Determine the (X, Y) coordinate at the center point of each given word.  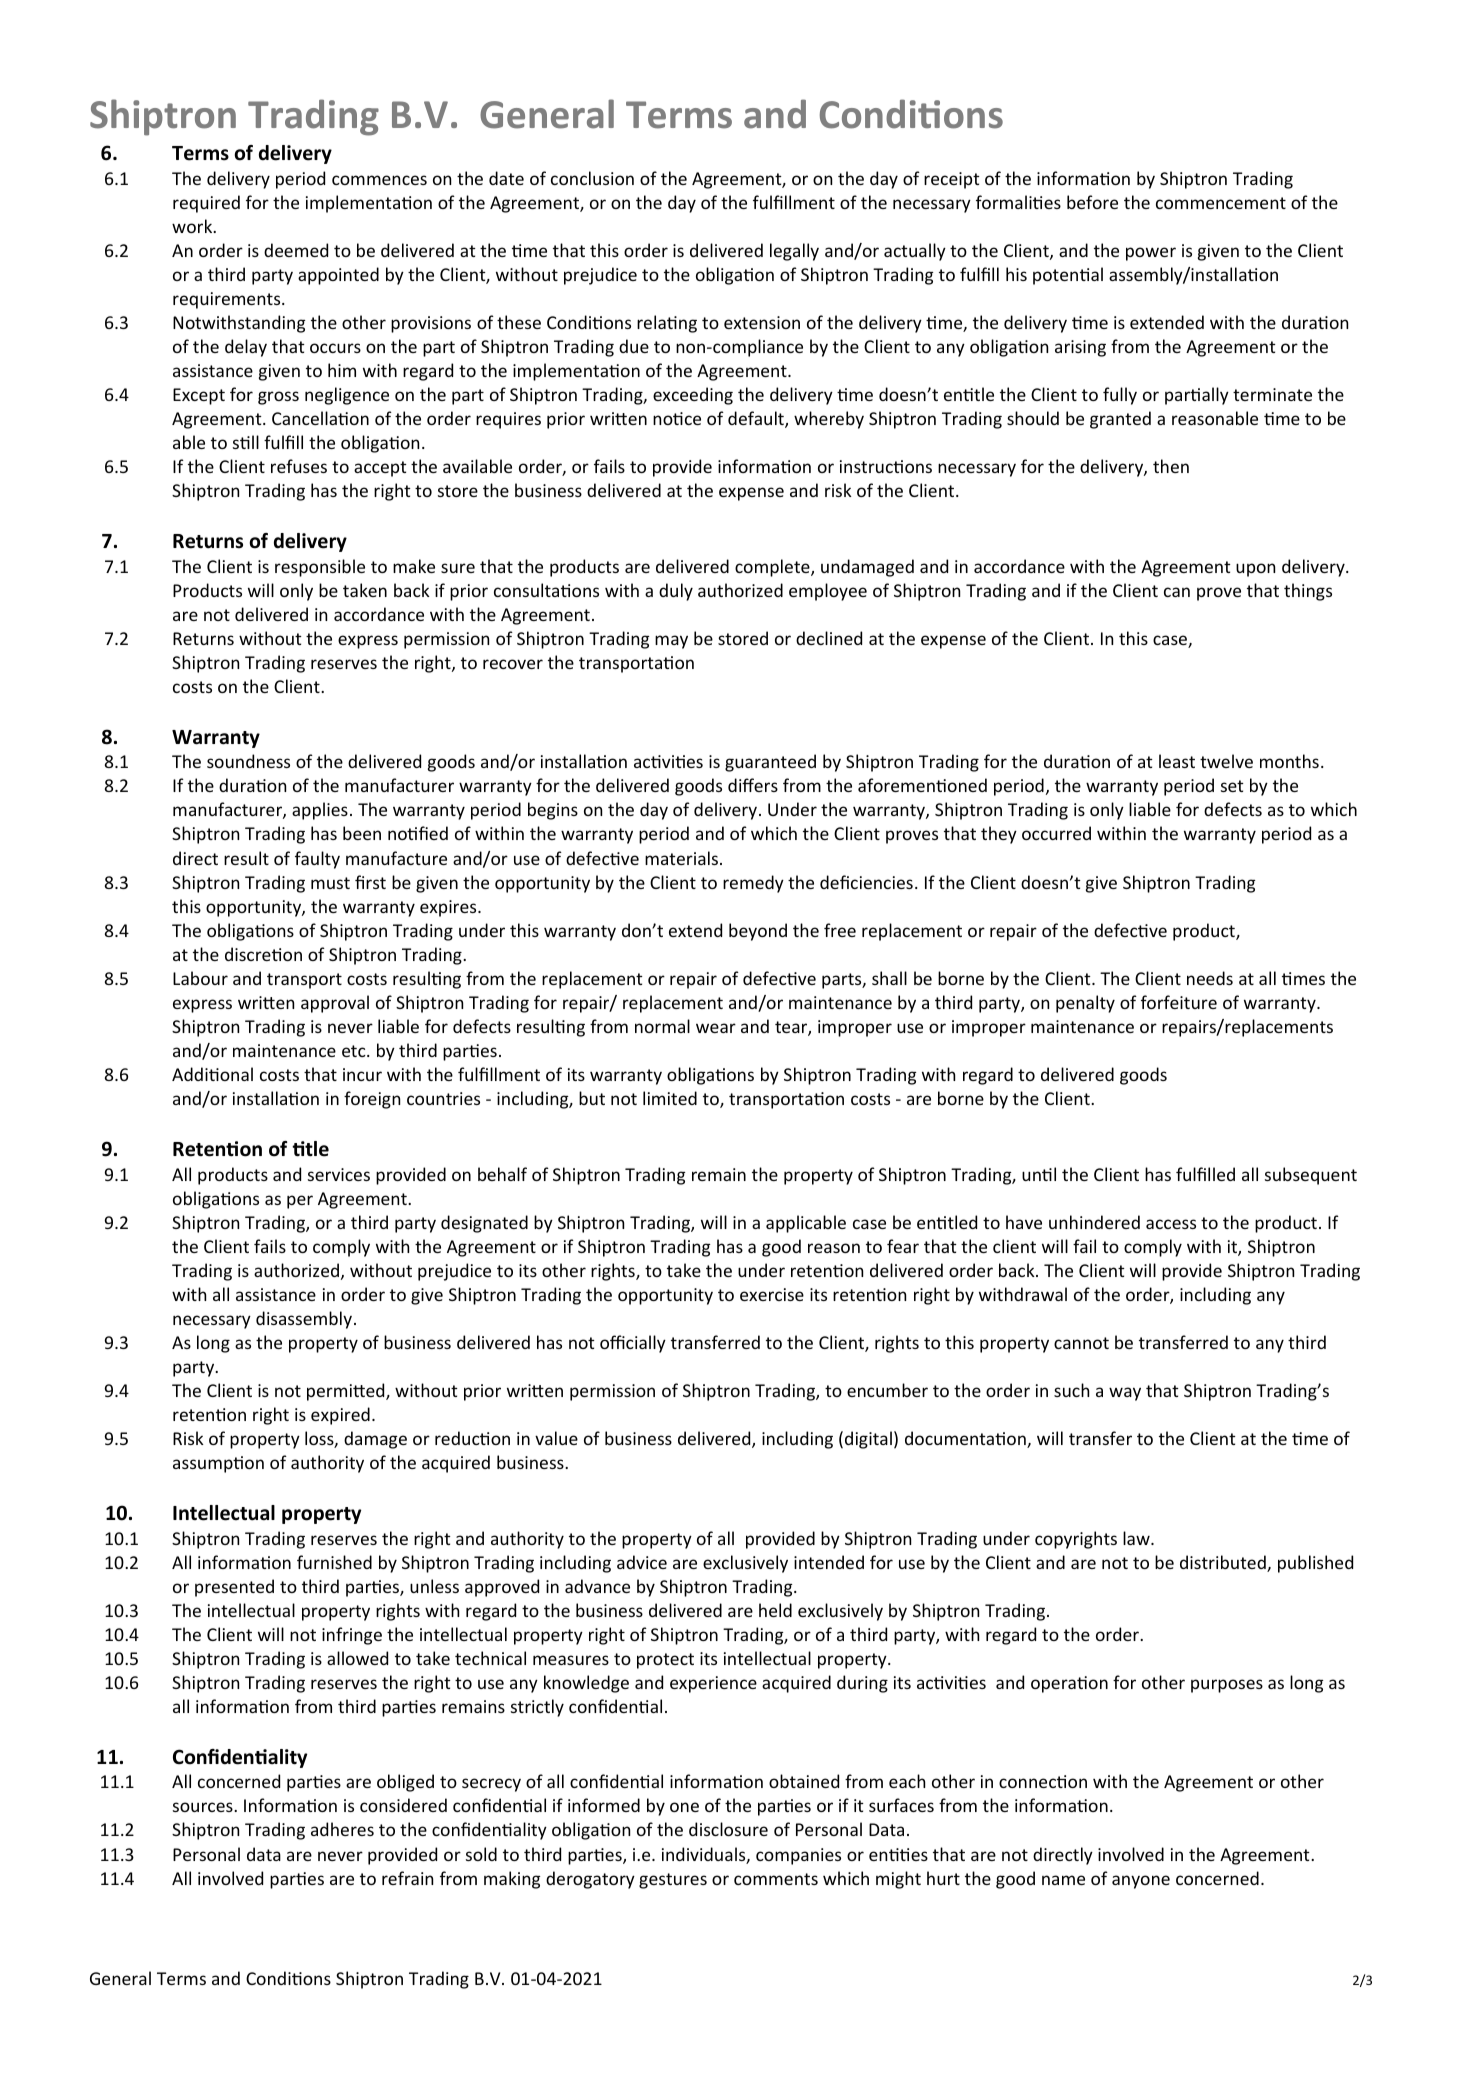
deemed (296, 250)
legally (794, 252)
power (1151, 254)
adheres (342, 1829)
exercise (772, 1294)
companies (798, 1856)
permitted (347, 1392)
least (1177, 761)
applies (320, 811)
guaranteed (770, 763)
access (1171, 1224)
